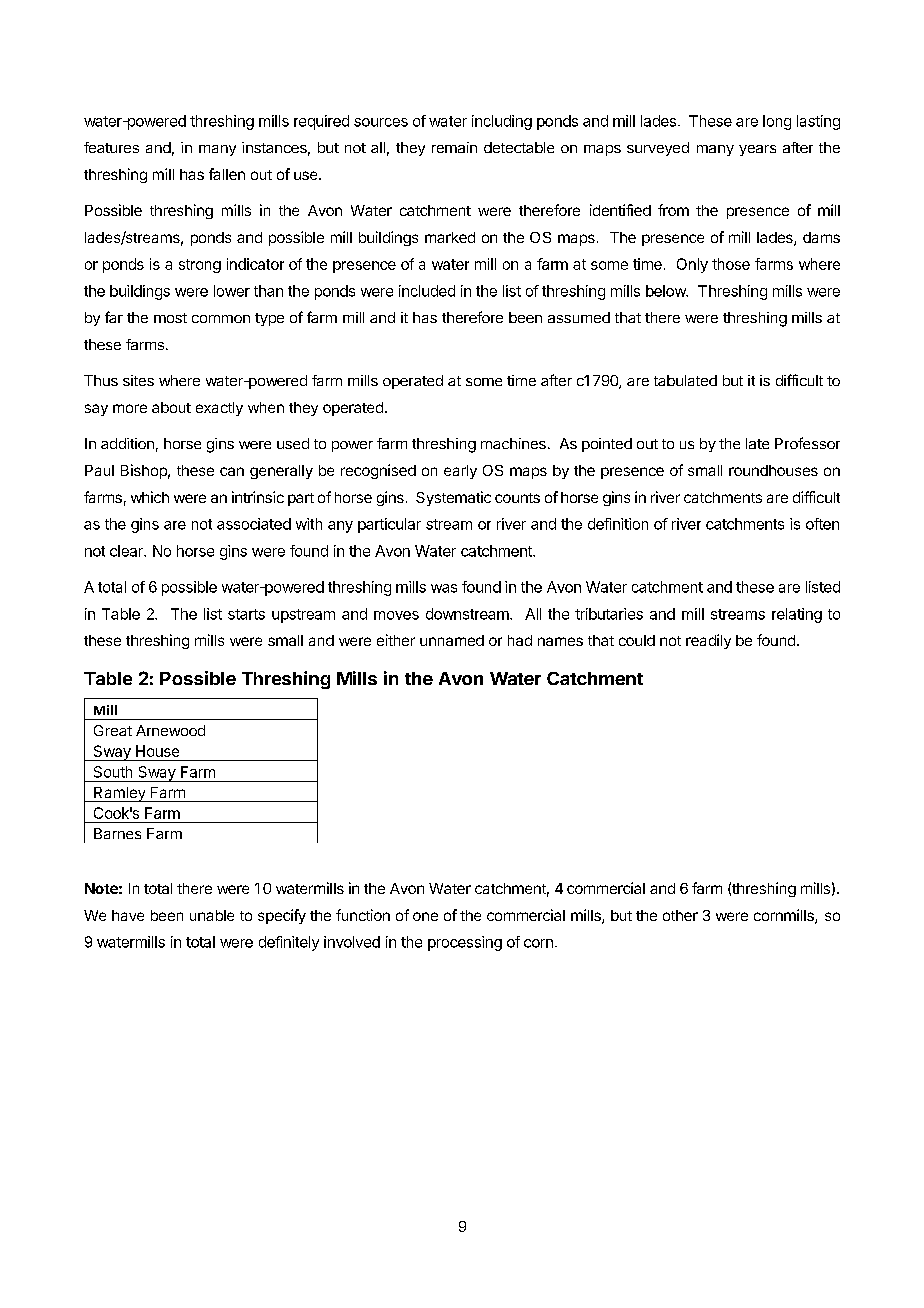 This screenshot has width=924, height=1308. I want to click on unnamed, so click(452, 640).
